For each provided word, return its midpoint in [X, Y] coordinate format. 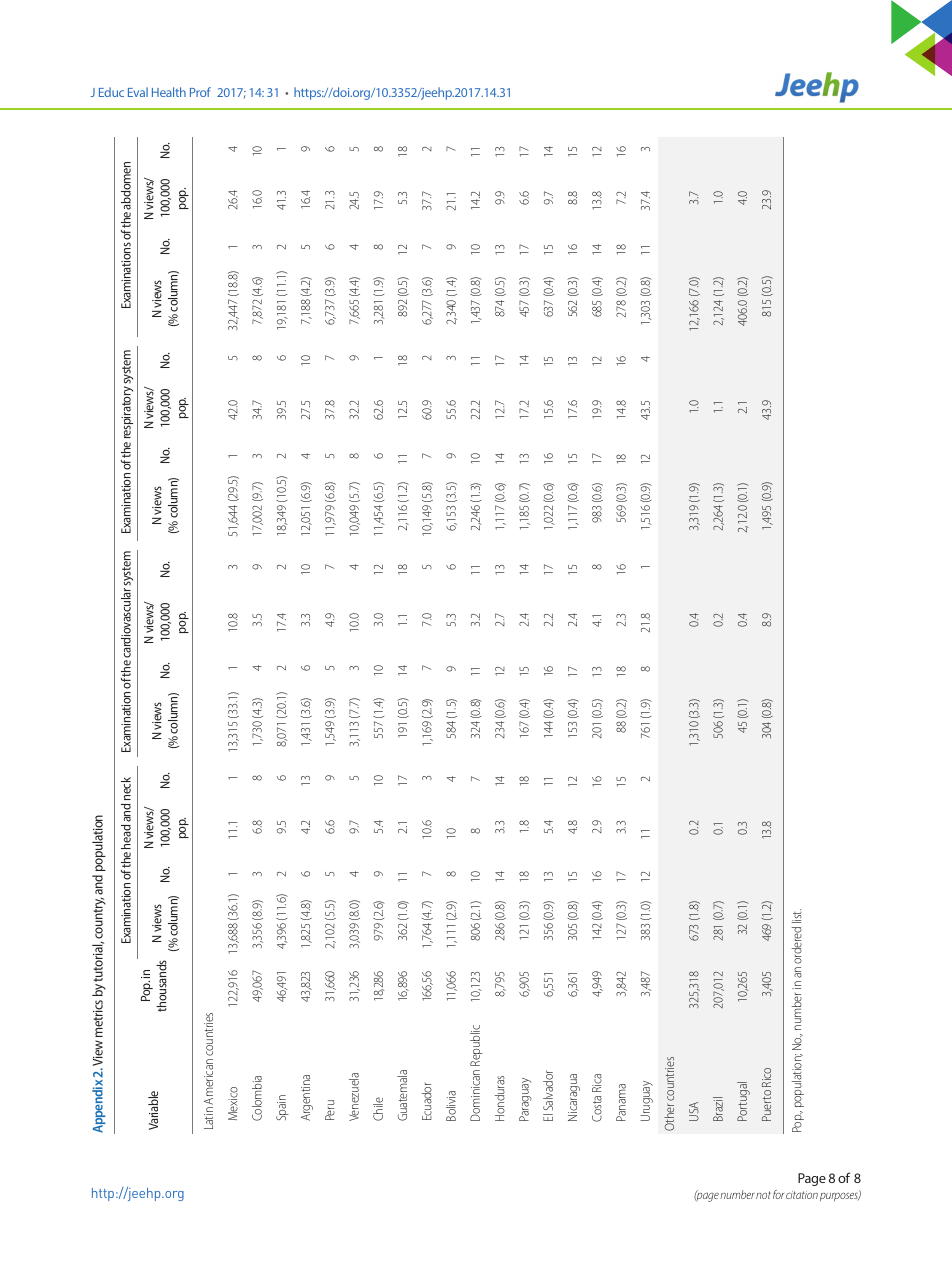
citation [802, 1195]
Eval [138, 92]
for [778, 1194]
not [763, 1195]
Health [169, 92]
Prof [200, 92]
